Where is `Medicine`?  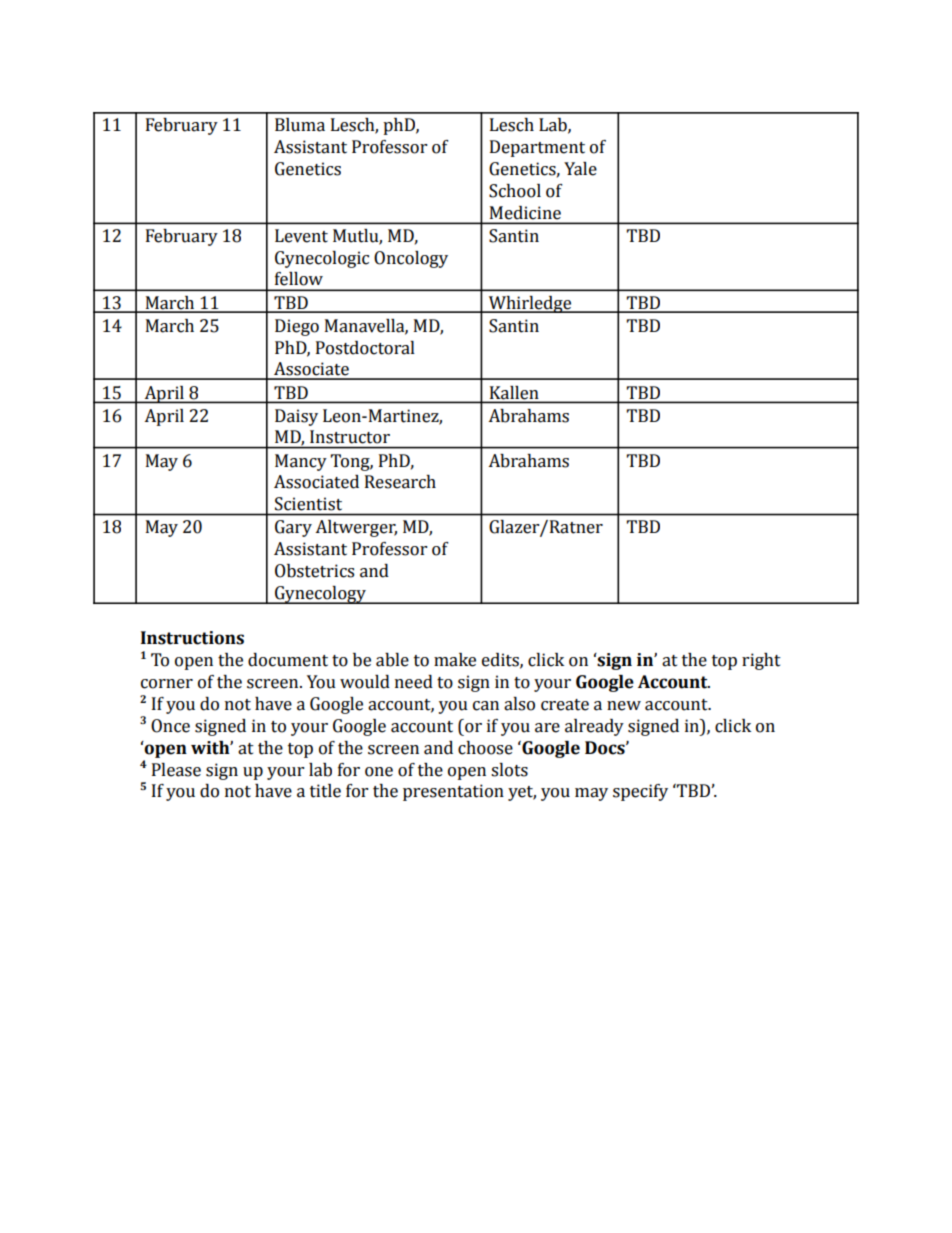 Medicine is located at coordinates (525, 213).
